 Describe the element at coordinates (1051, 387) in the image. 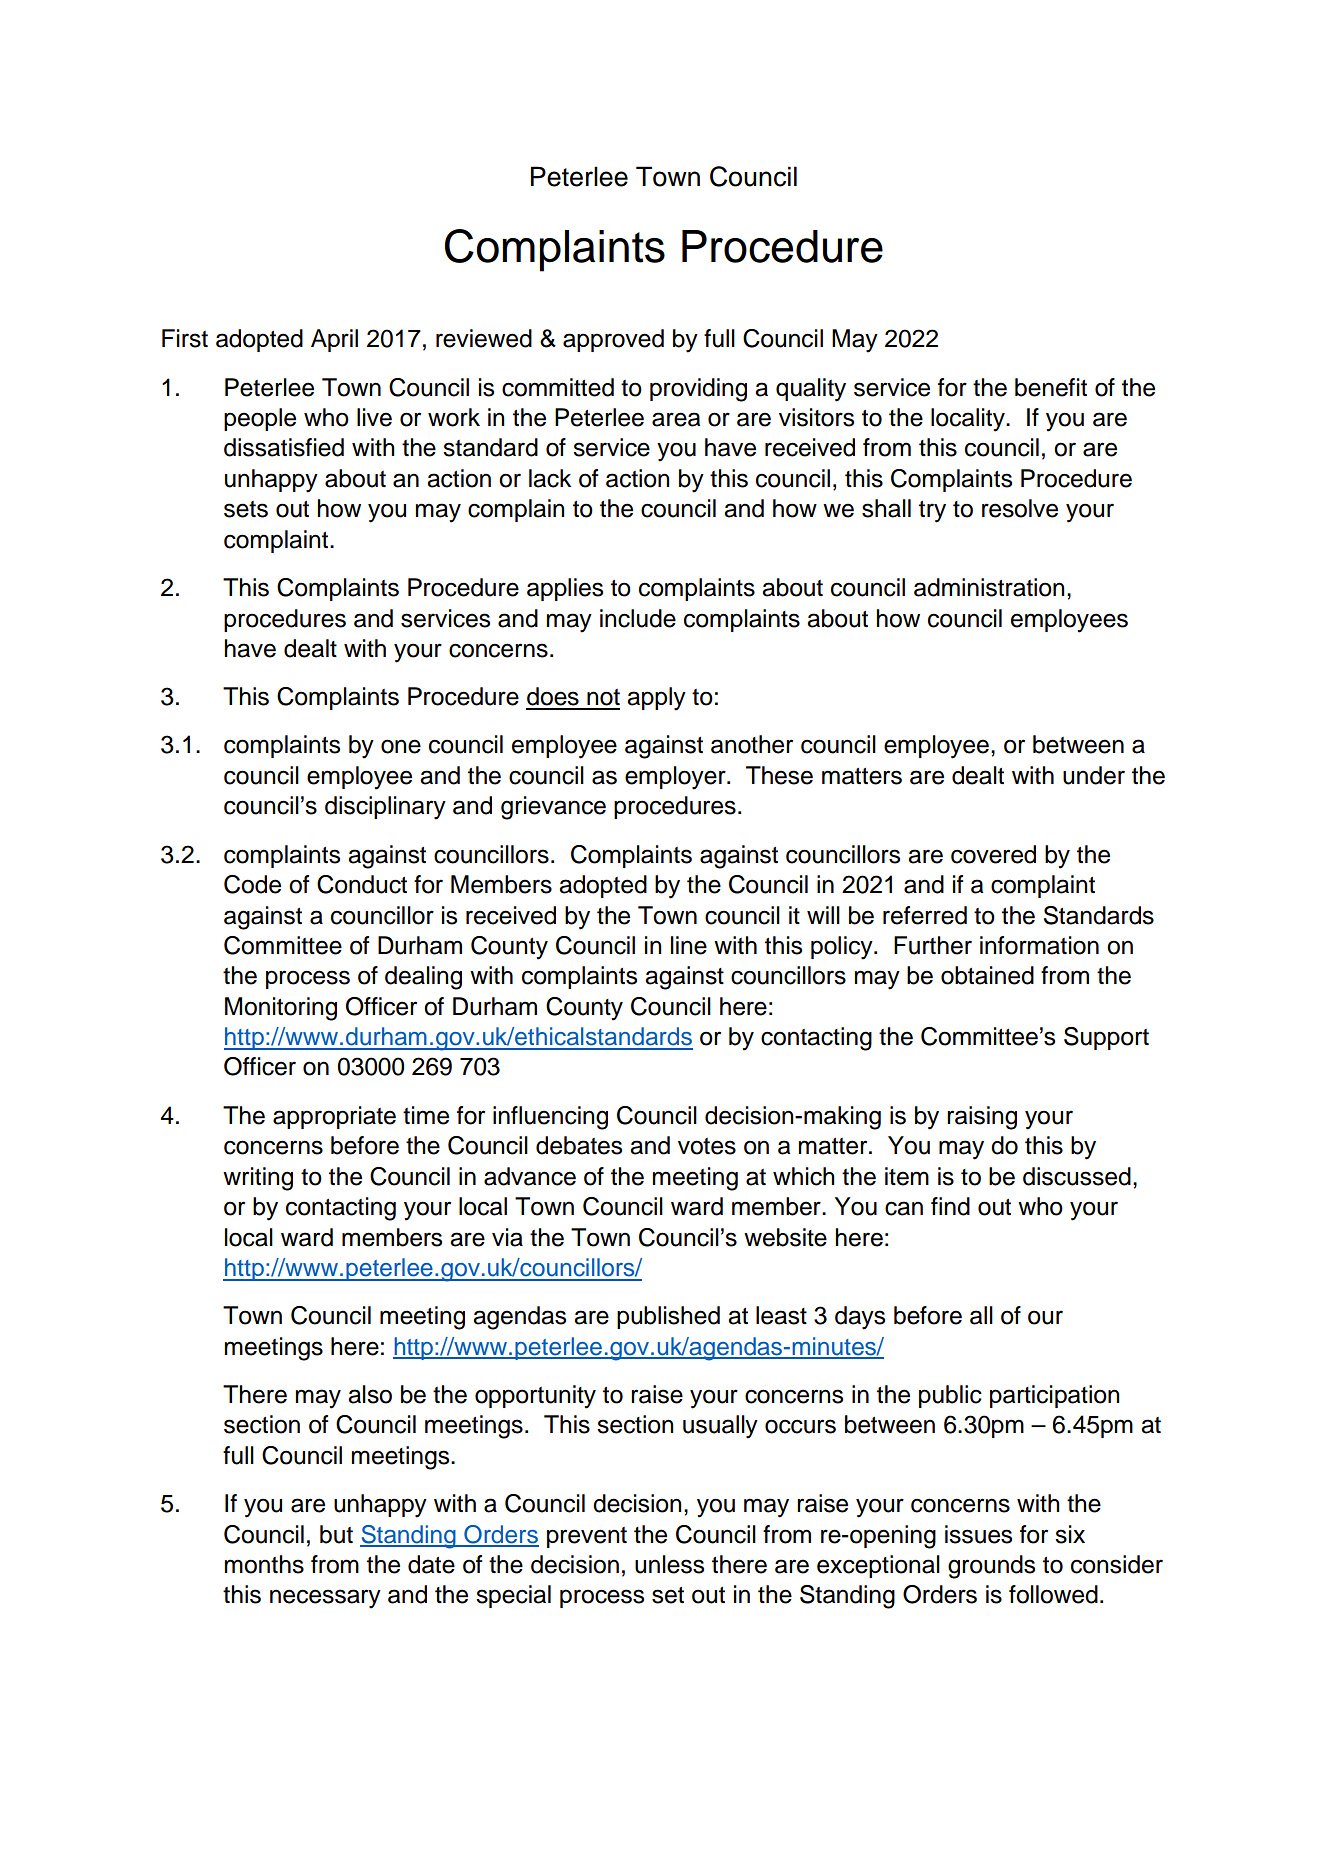

I see `benefit` at that location.
